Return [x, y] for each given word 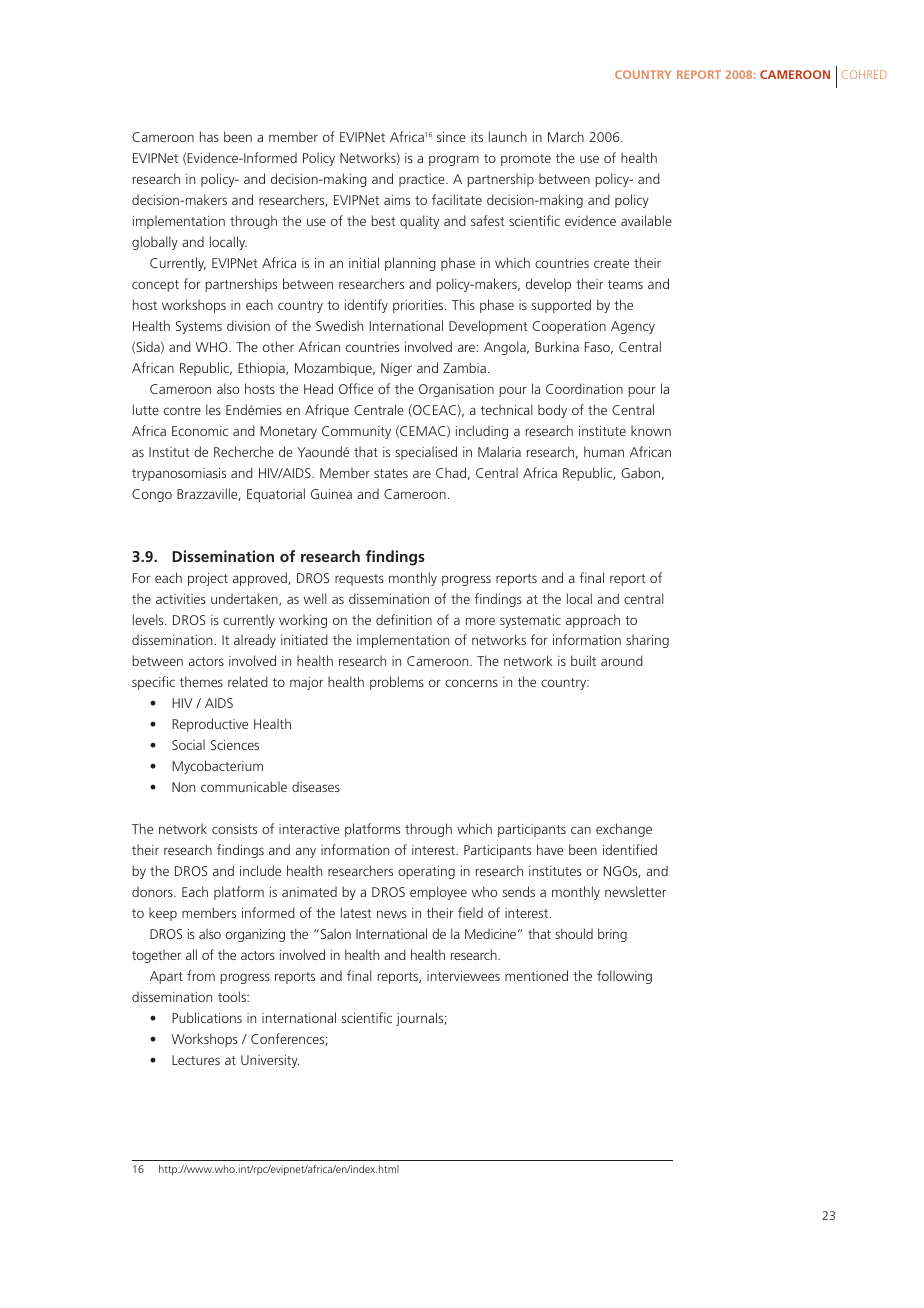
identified [630, 849]
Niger [396, 369]
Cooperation [569, 327]
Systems [199, 327]
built [583, 660]
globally [155, 243]
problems [397, 683]
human [604, 451]
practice [423, 180]
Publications [207, 1017]
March [566, 136]
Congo [152, 495]
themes [201, 681]
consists [234, 829]
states [391, 473]
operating [426, 872]
